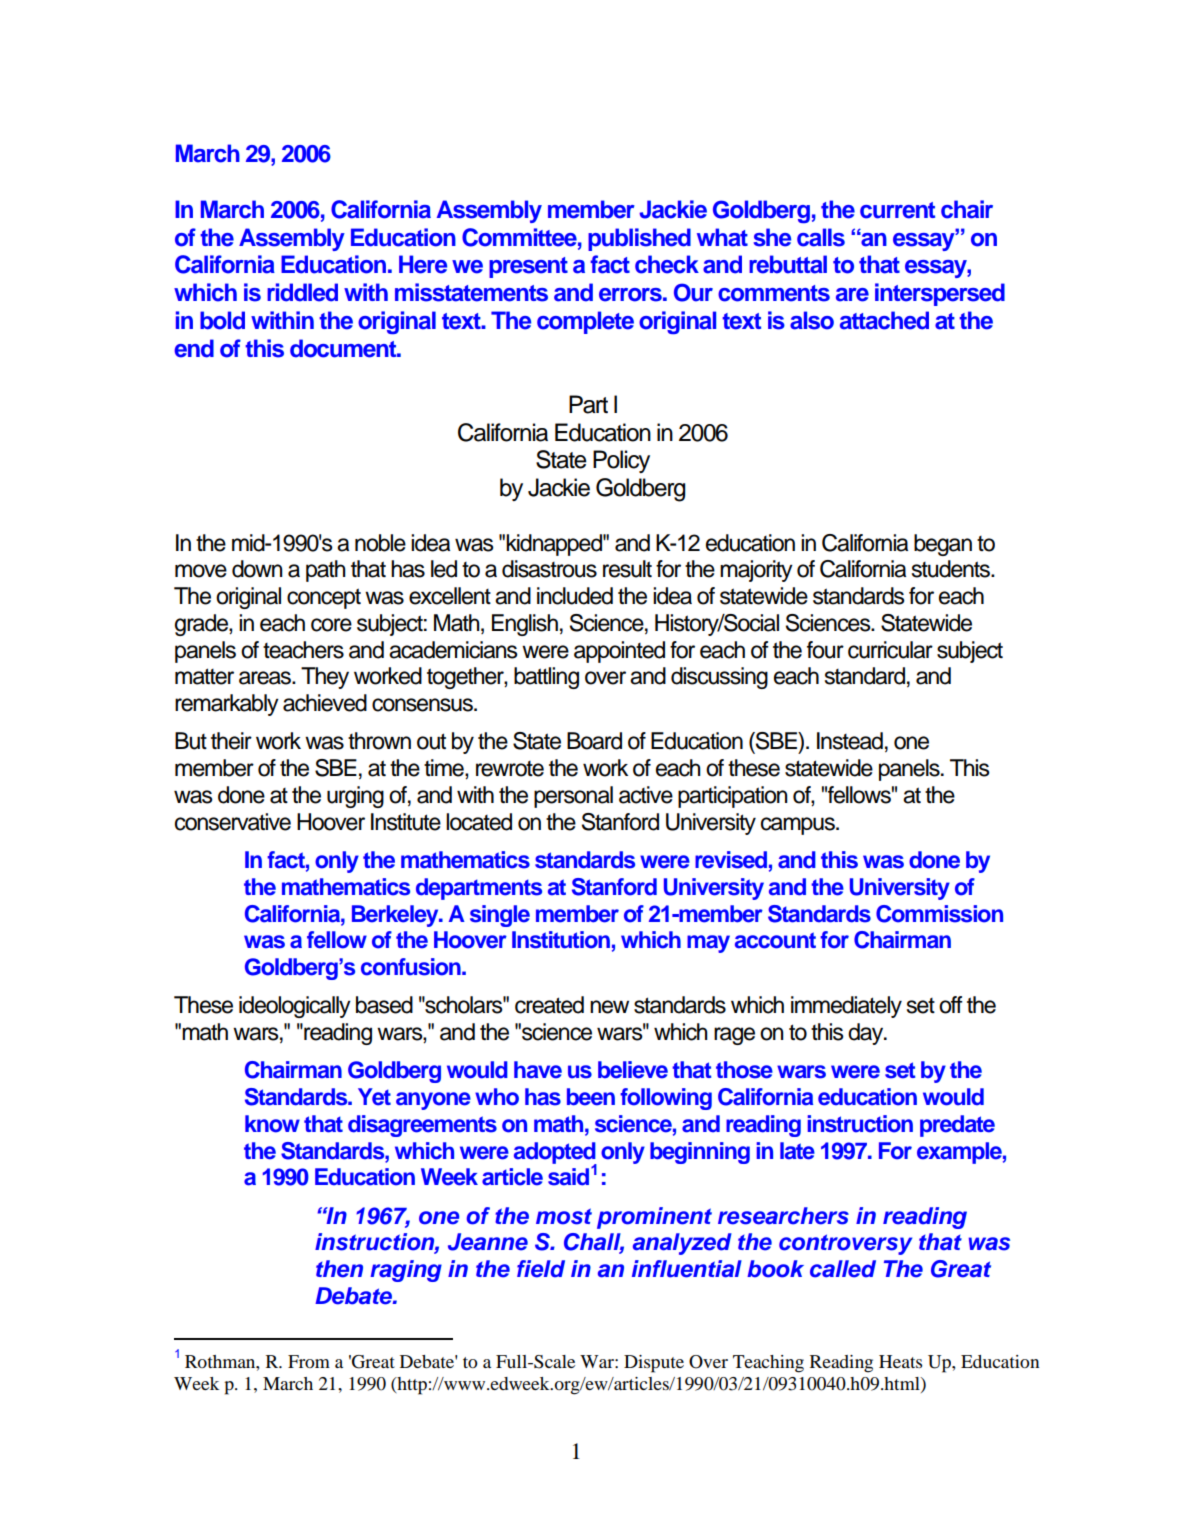 The height and width of the screenshot is (1534, 1185). I want to click on began, so click(943, 545).
